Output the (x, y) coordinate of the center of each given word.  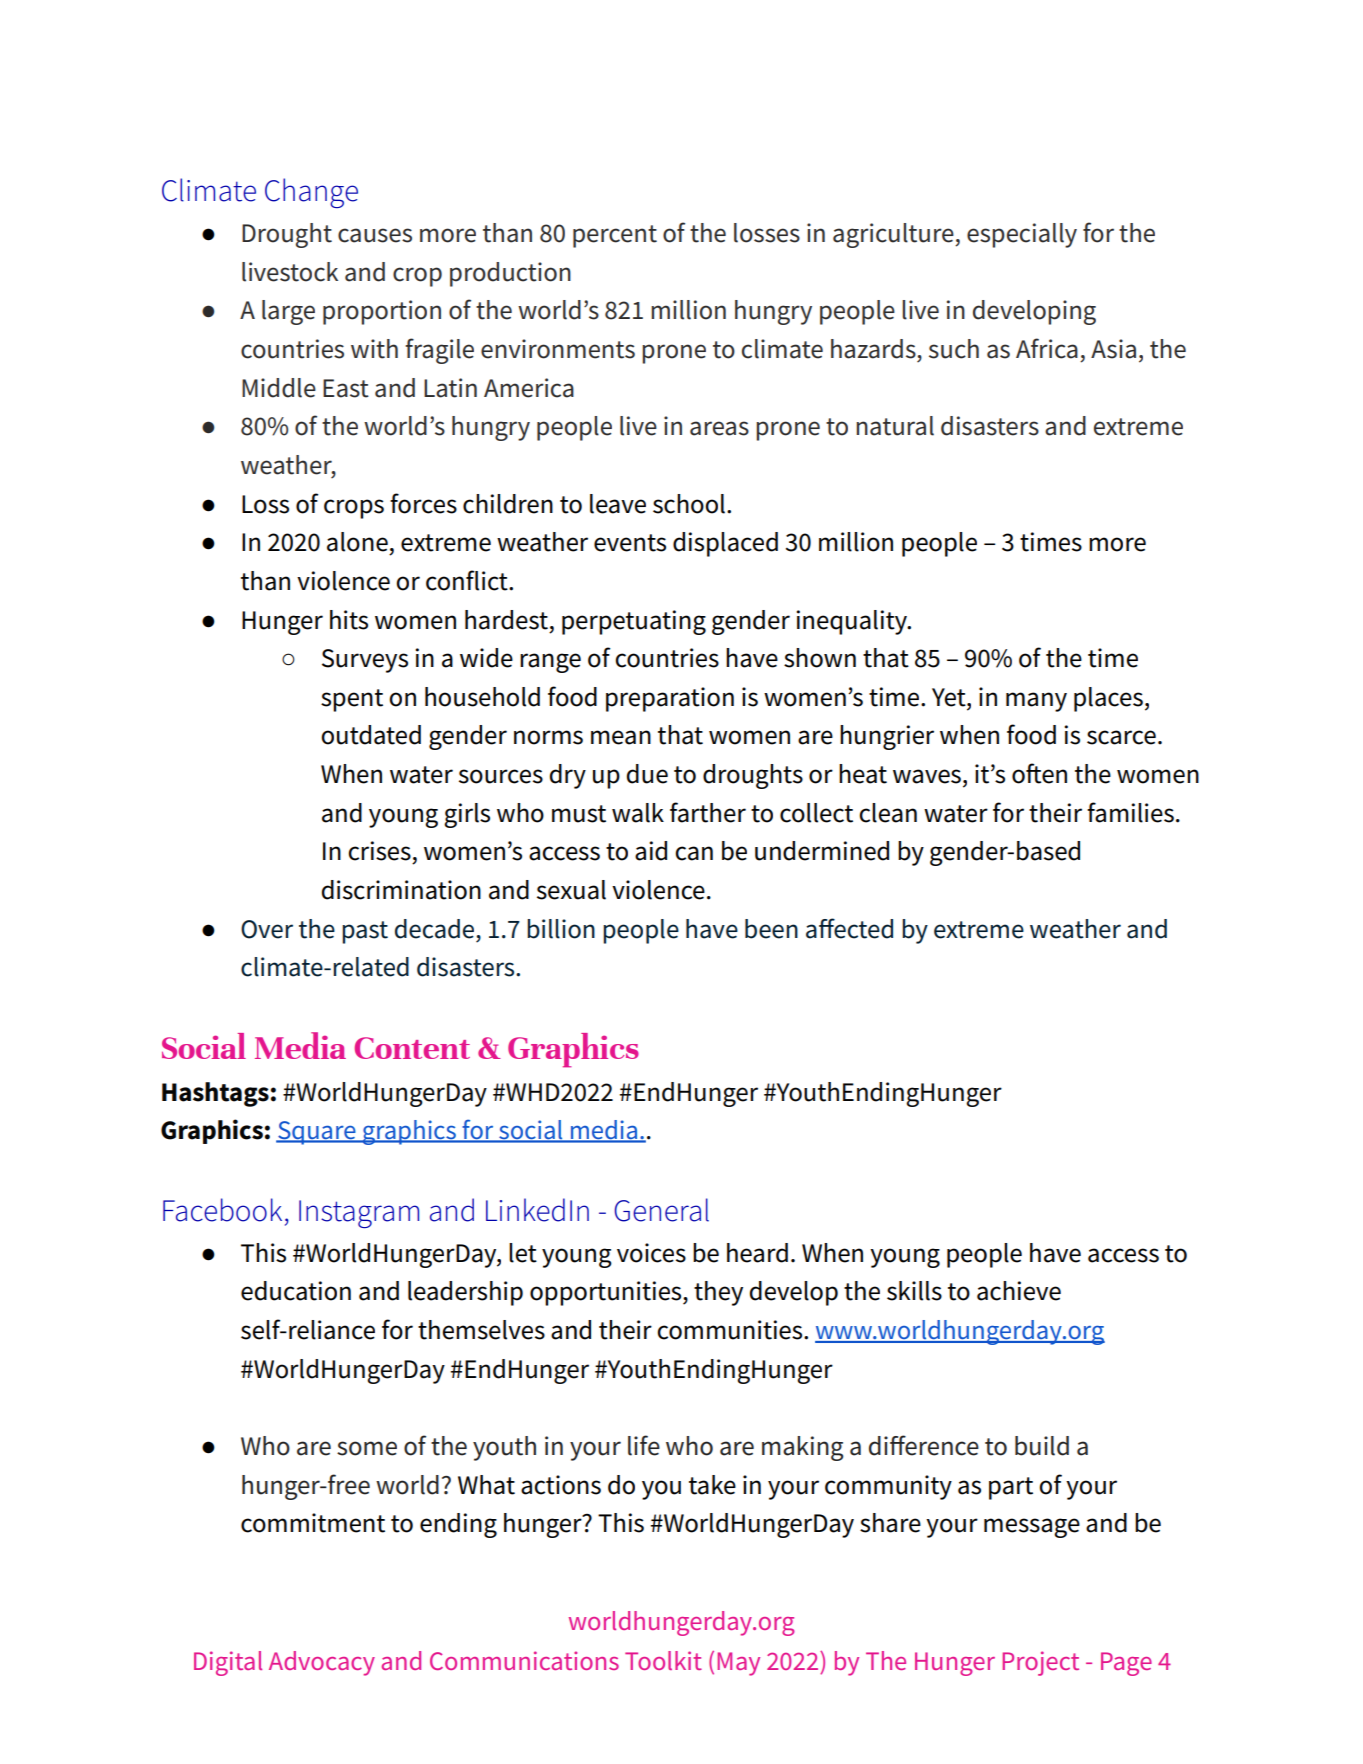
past (365, 932)
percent (615, 236)
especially (1022, 235)
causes (375, 235)
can (694, 853)
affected (849, 928)
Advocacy (322, 1663)
